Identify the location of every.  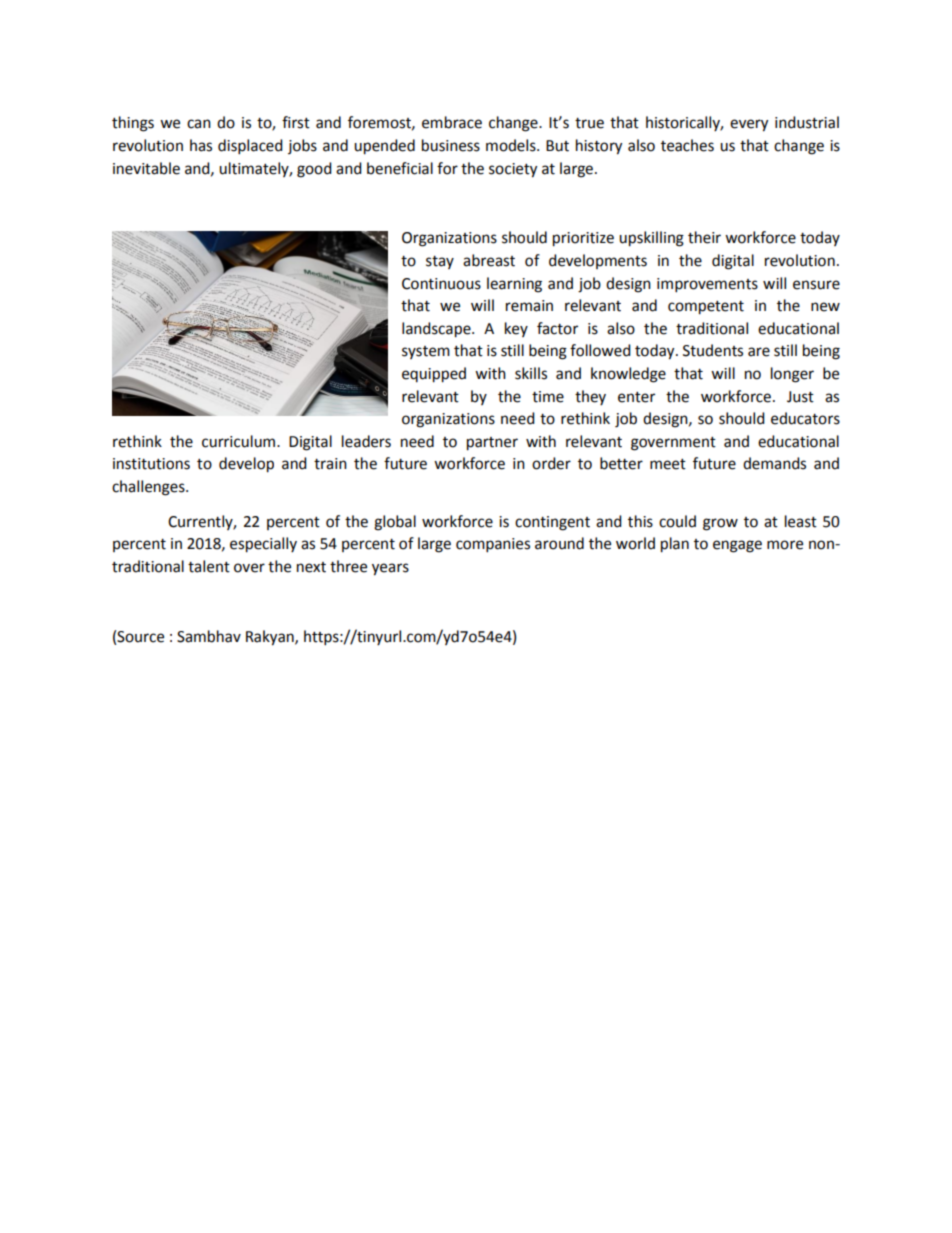
(749, 125).
